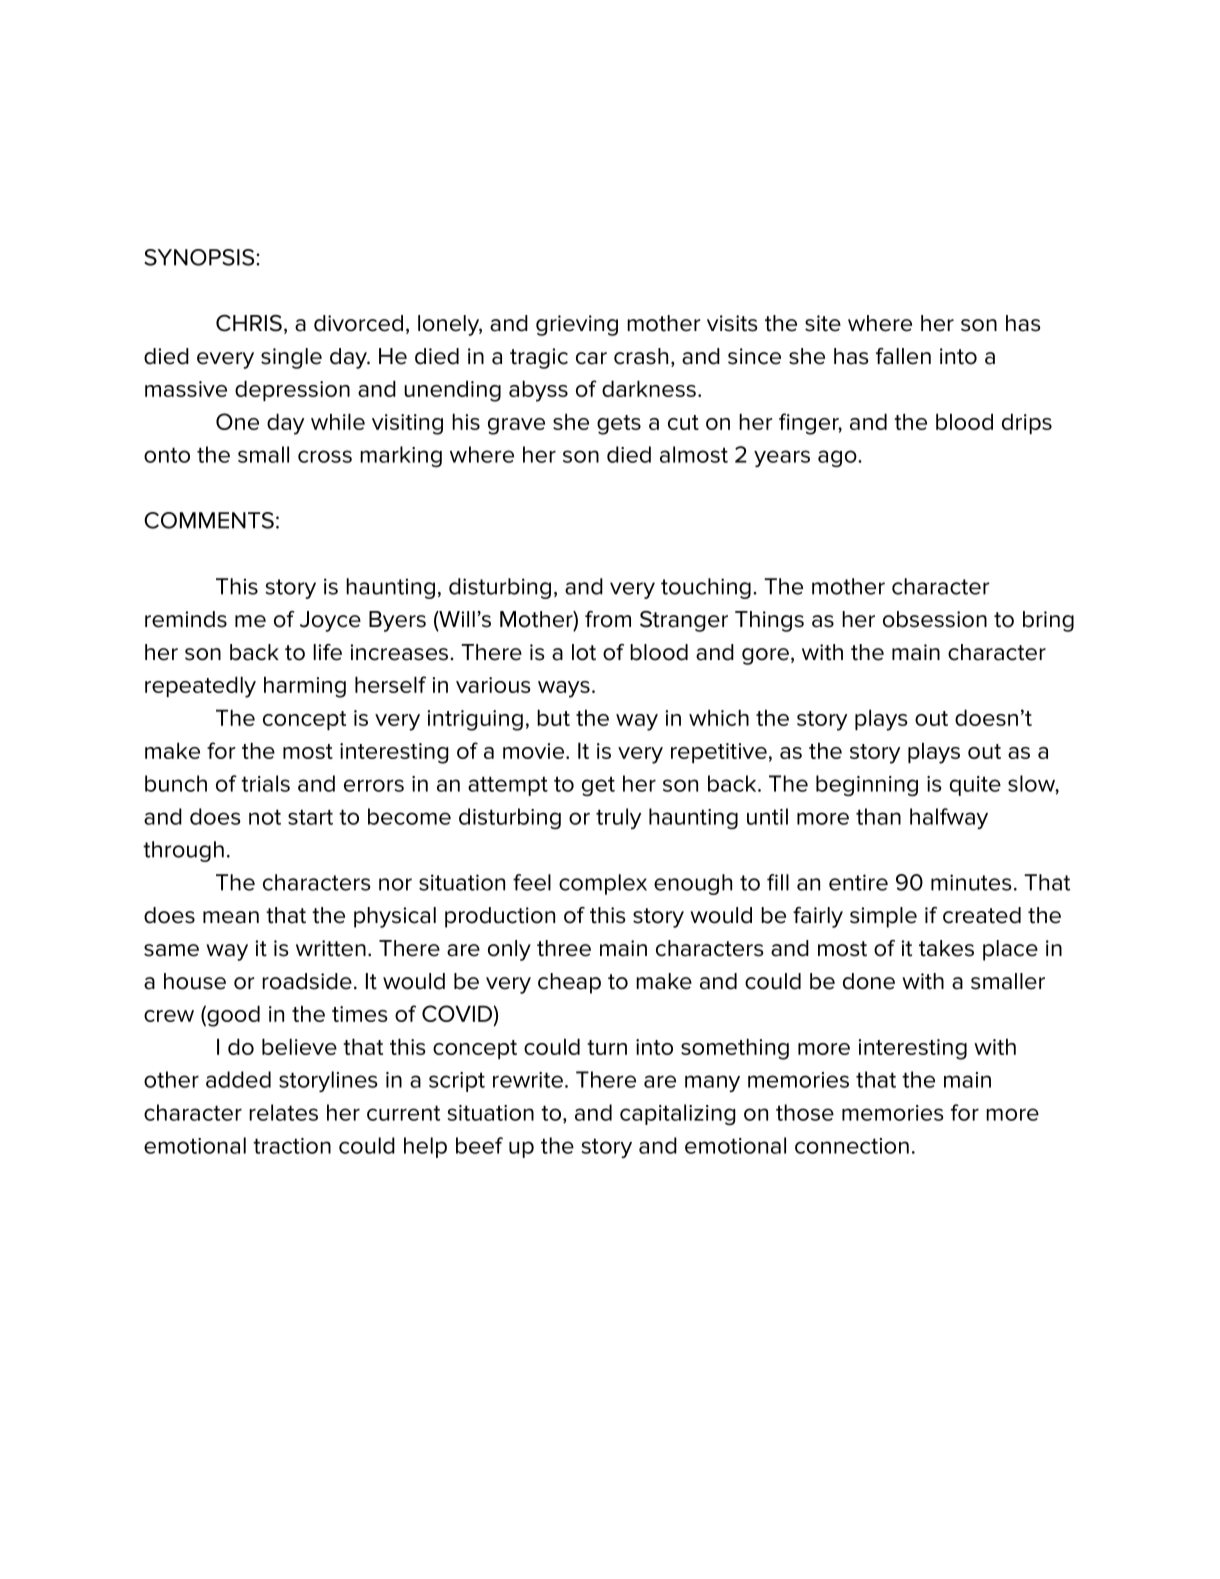 This screenshot has width=1220, height=1579. What do you see at coordinates (619, 425) in the screenshot?
I see `gets` at bounding box center [619, 425].
